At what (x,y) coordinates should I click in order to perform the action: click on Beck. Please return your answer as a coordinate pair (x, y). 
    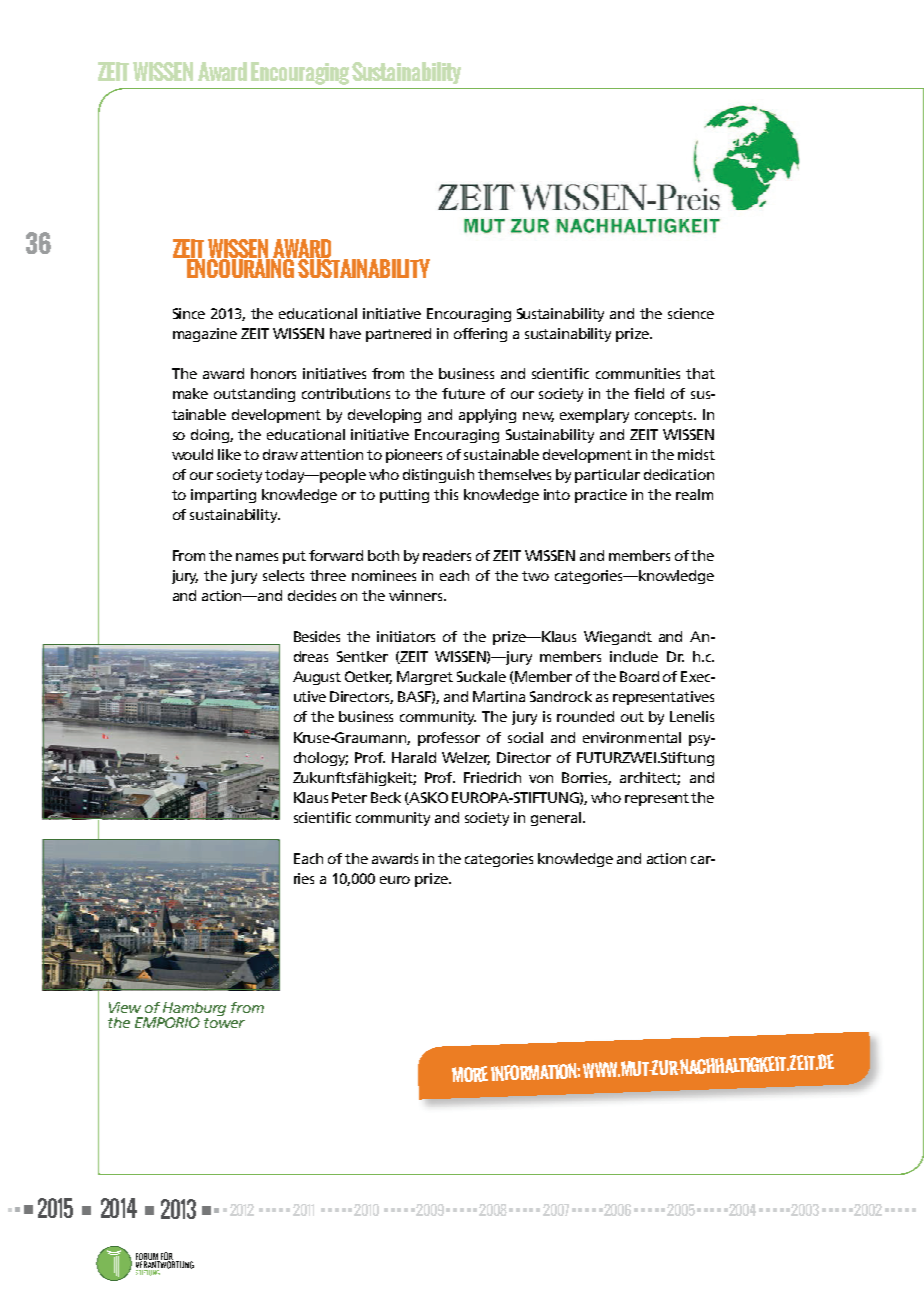
    Looking at the image, I should click on (386, 797).
